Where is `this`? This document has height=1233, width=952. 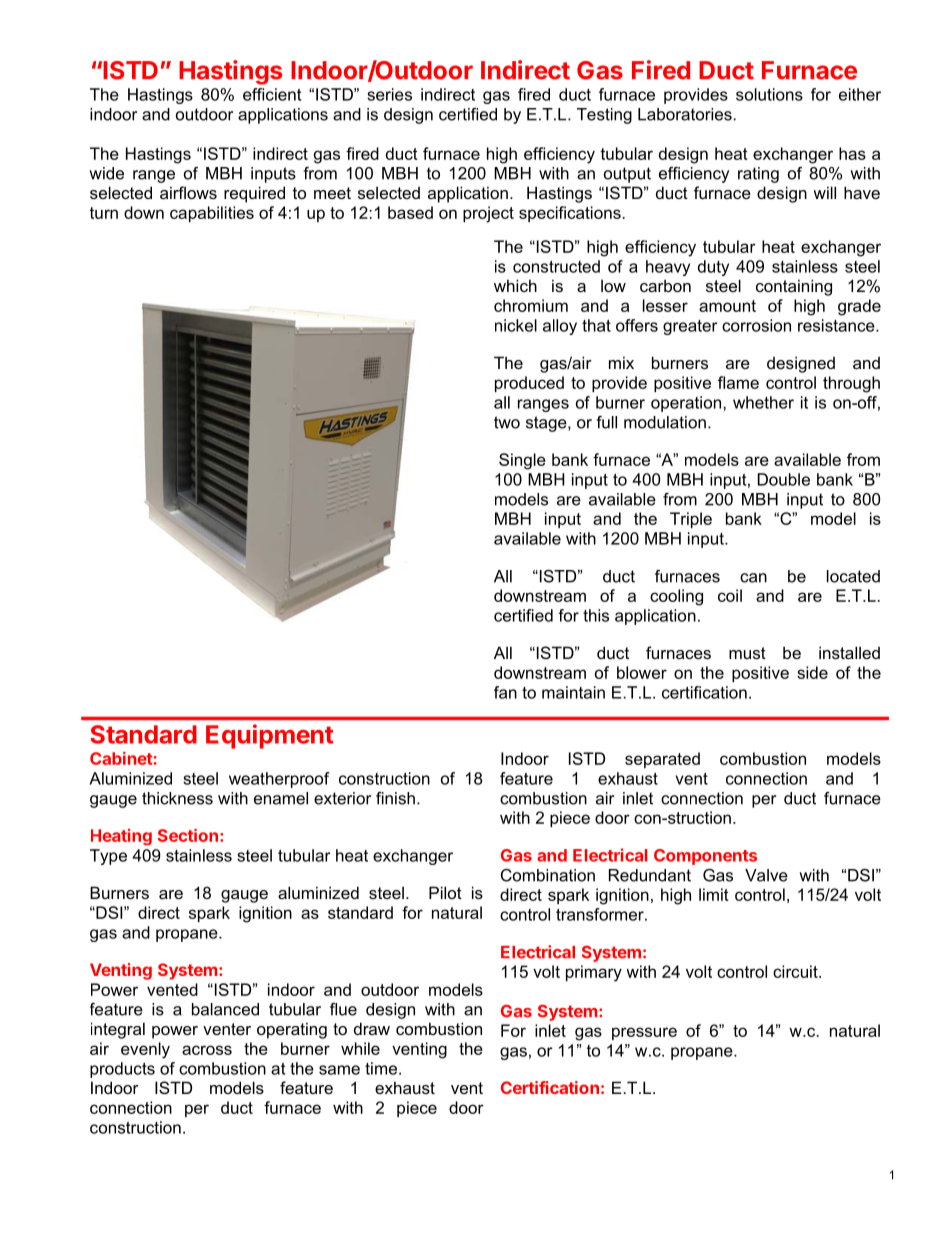 this is located at coordinates (596, 615).
